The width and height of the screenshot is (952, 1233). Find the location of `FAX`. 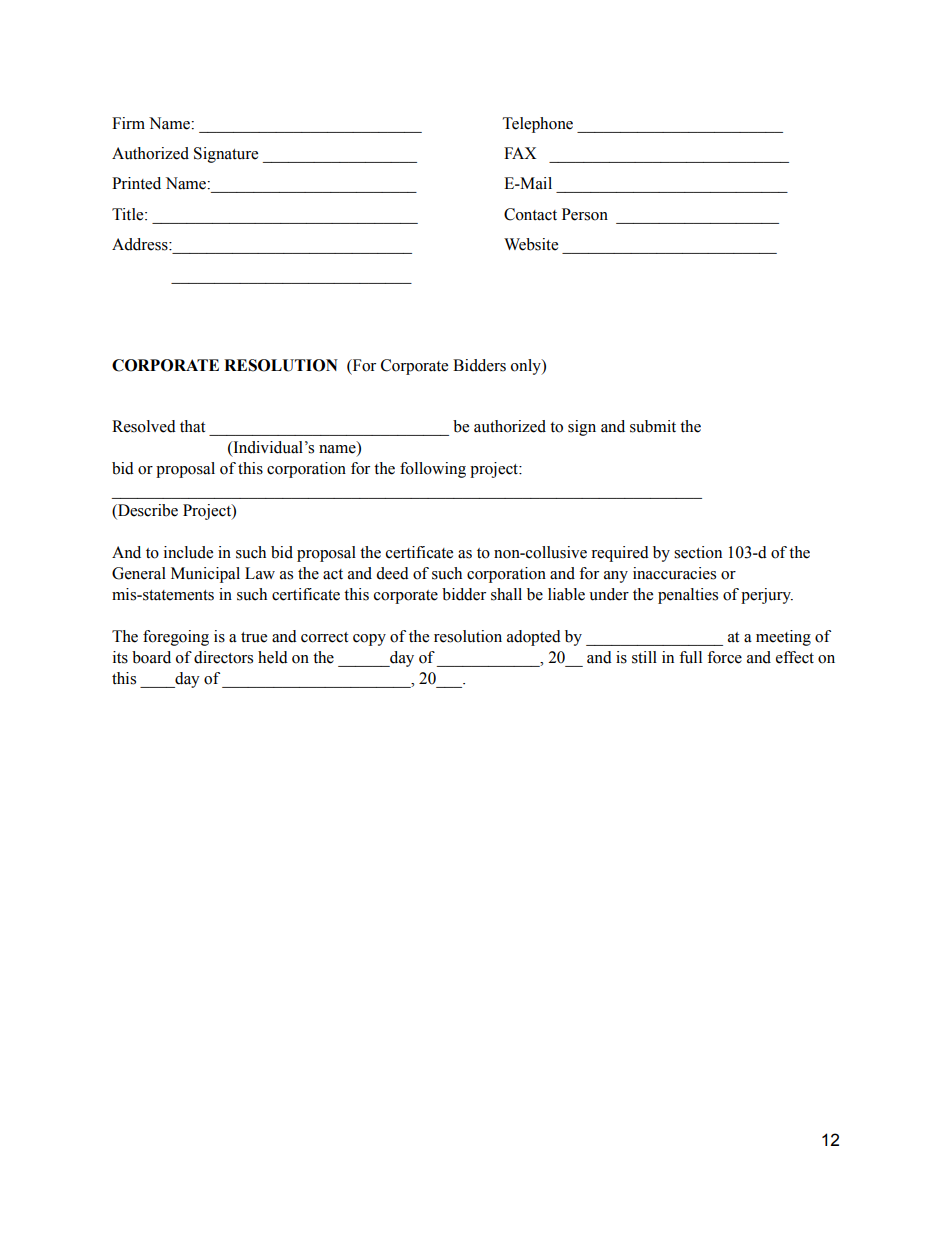

FAX is located at coordinates (520, 153).
